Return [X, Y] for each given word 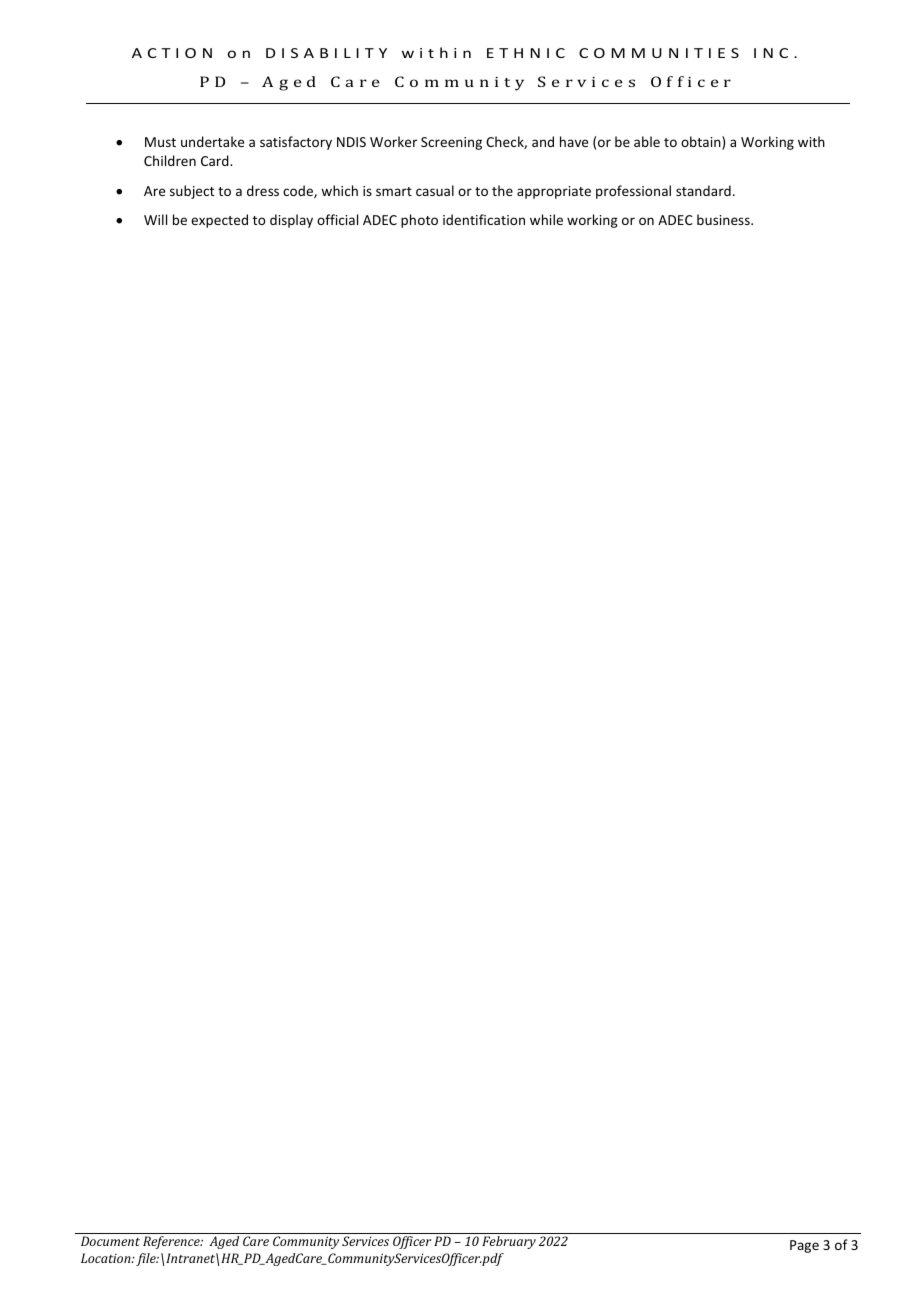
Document [110, 1241]
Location [107, 1258]
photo [419, 221]
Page [804, 1246]
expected [219, 221]
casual [435, 190]
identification [484, 219]
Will [155, 219]
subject [192, 192]
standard [703, 190]
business [724, 219]
